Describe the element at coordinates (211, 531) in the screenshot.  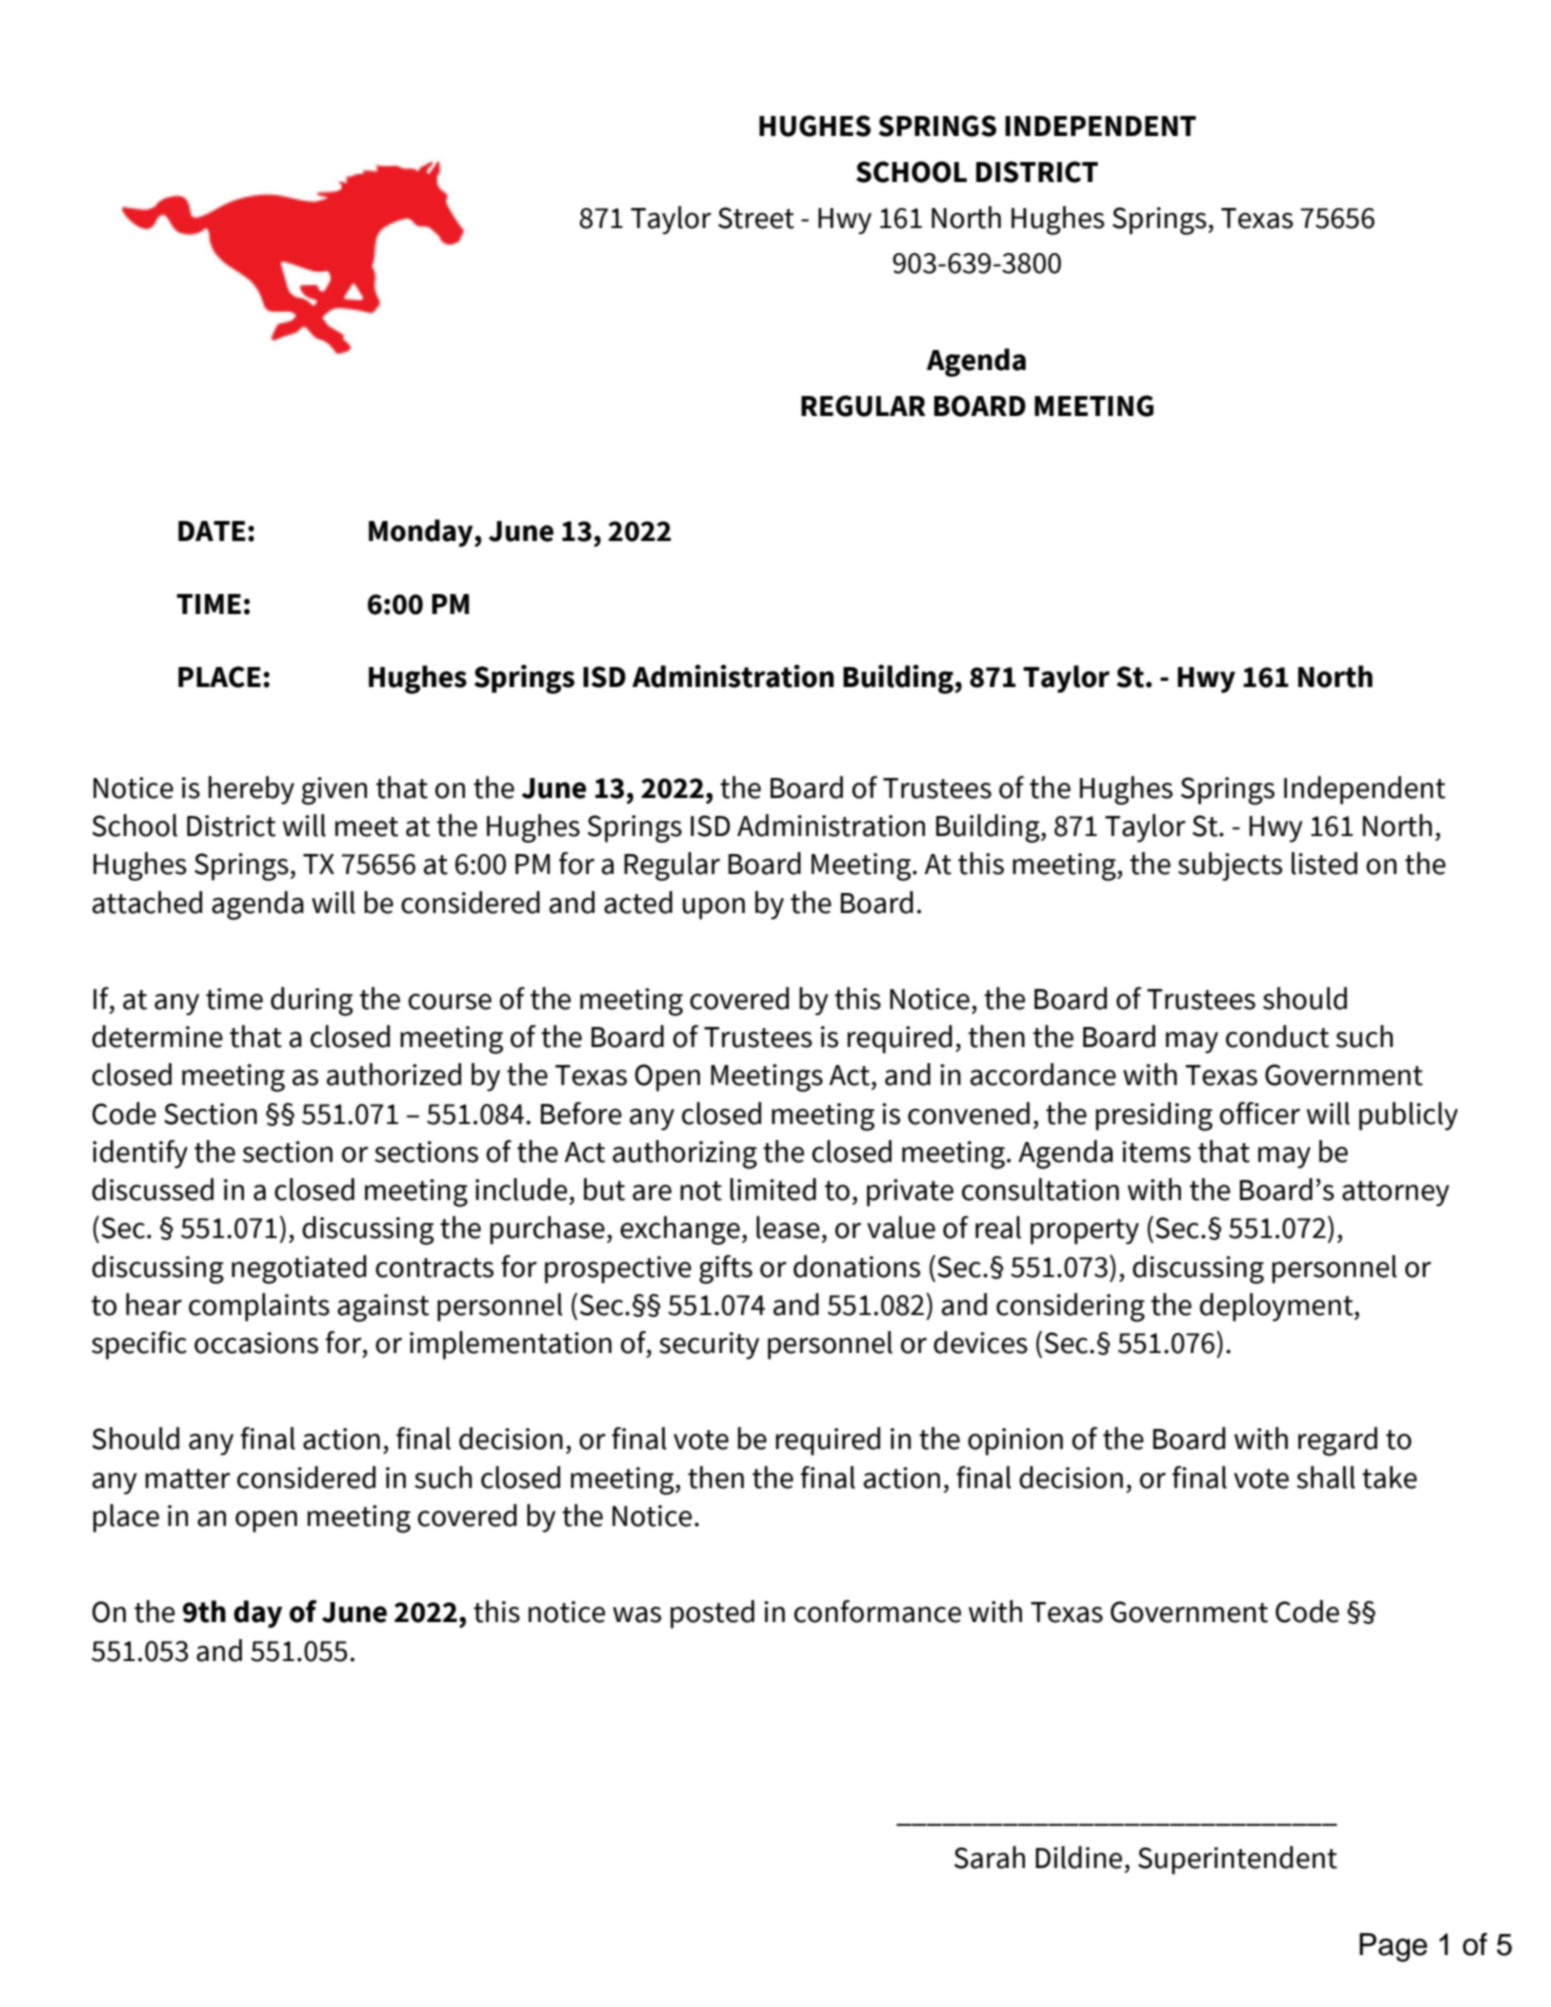
I see `DATE` at that location.
